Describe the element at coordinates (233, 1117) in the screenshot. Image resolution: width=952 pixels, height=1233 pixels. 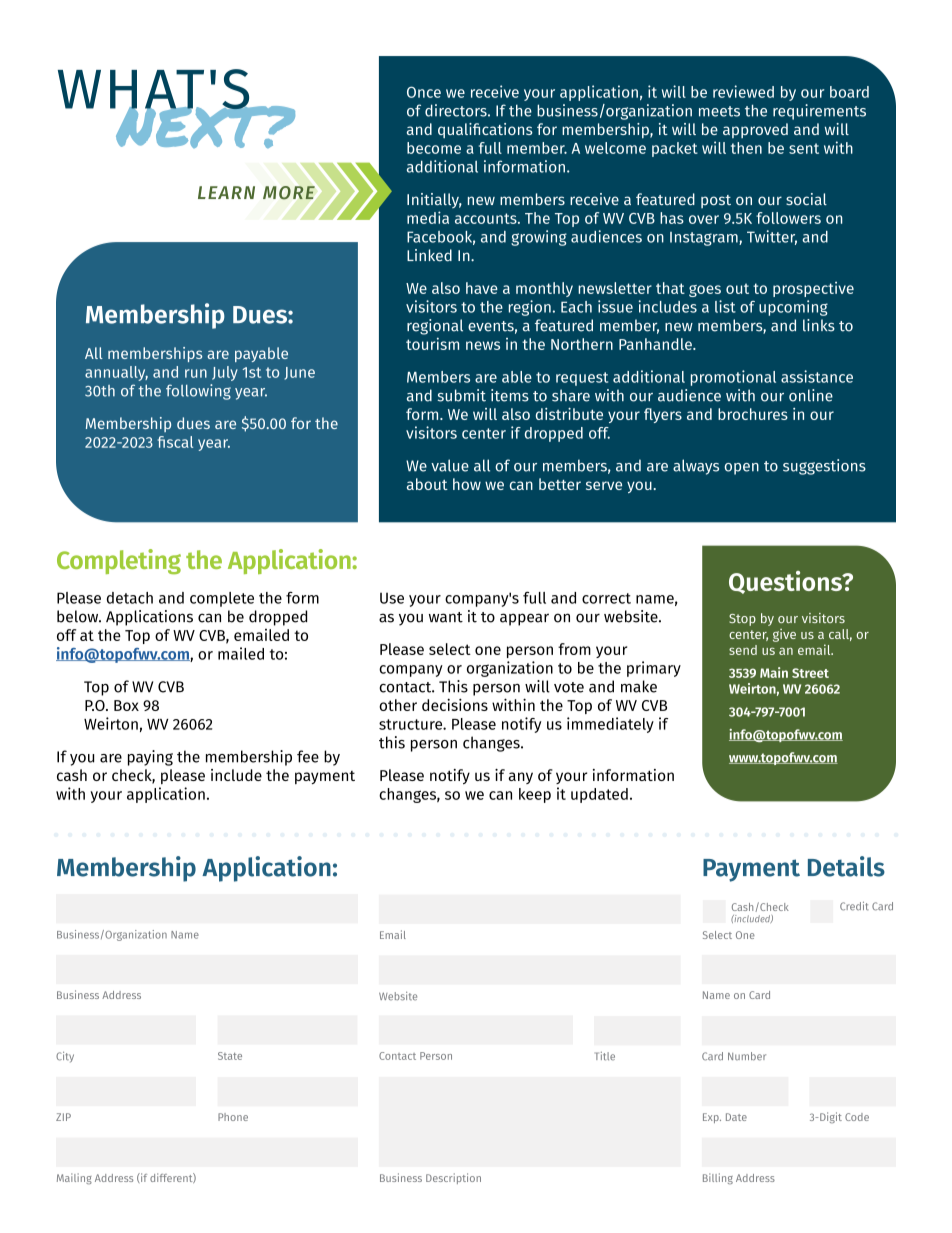
I see `Phone` at that location.
